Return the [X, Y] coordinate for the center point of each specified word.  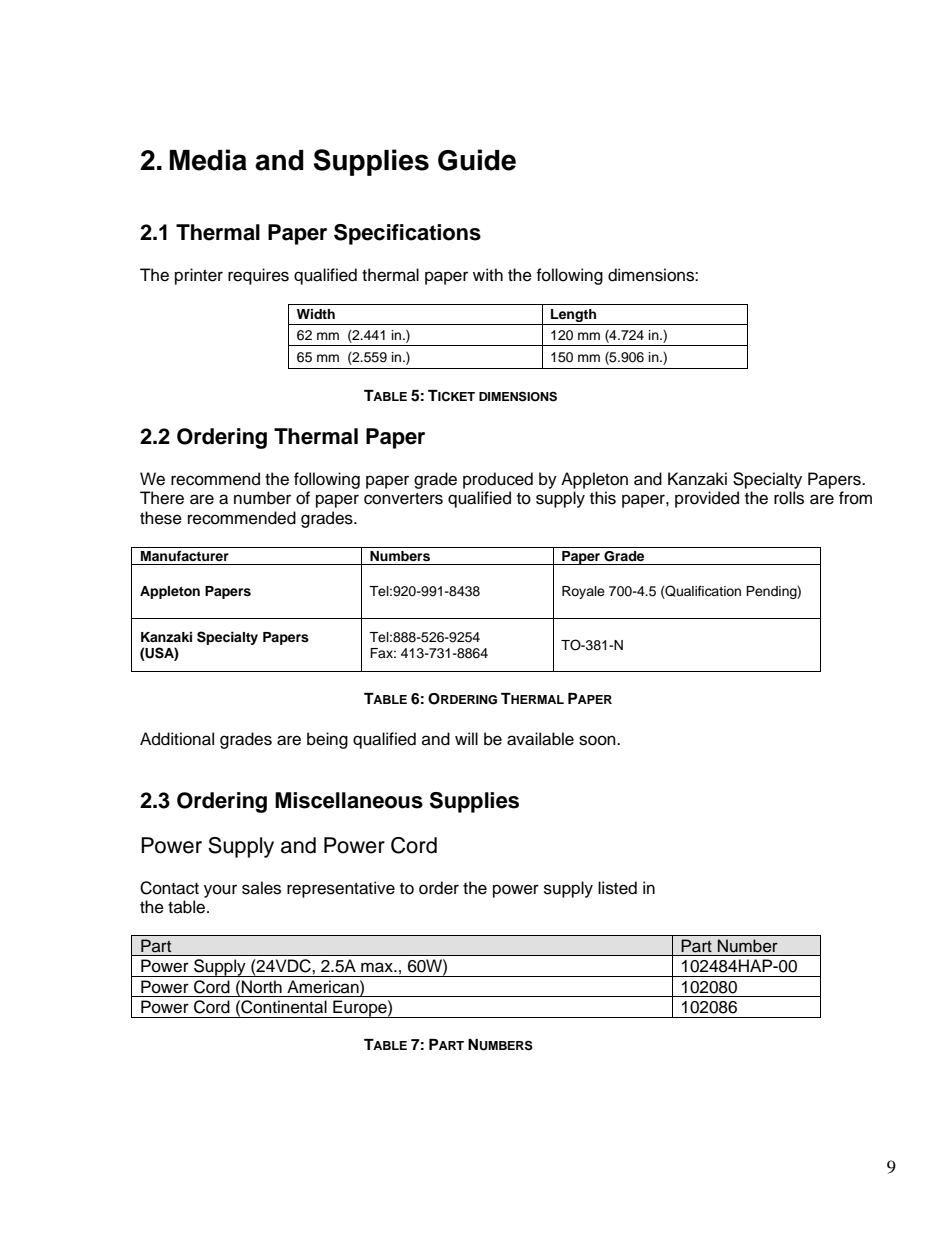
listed [617, 888]
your [220, 891]
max [378, 967]
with [488, 274]
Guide [477, 160]
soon [598, 740]
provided [707, 499]
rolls [789, 498]
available [540, 739]
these [161, 518]
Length [574, 317]
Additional [177, 739]
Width [316, 314]
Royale [583, 592]
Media [208, 160]
